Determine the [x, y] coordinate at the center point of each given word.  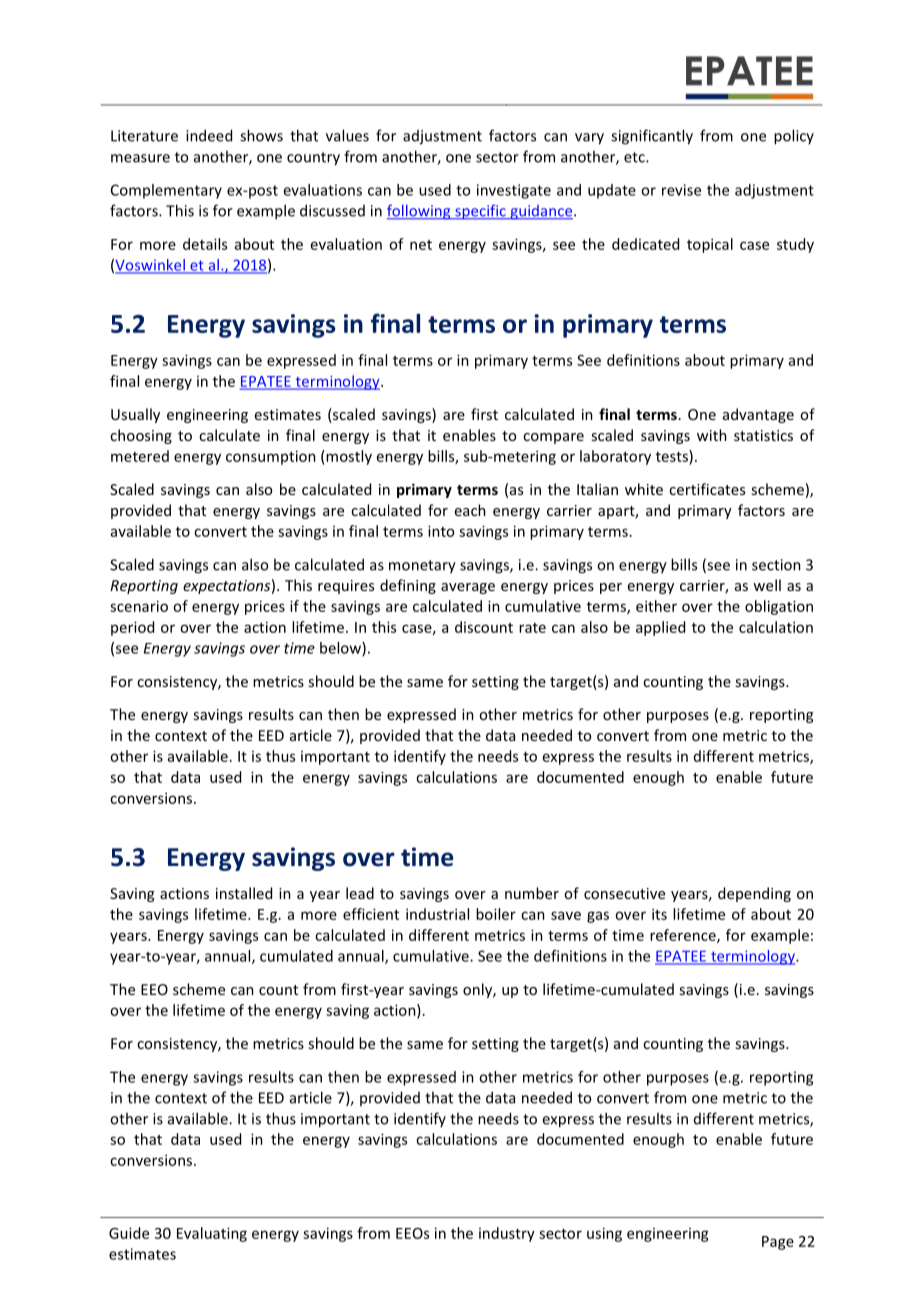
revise [681, 190]
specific [480, 212]
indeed [209, 135]
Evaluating [212, 1234]
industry [507, 1234]
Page [778, 1243]
